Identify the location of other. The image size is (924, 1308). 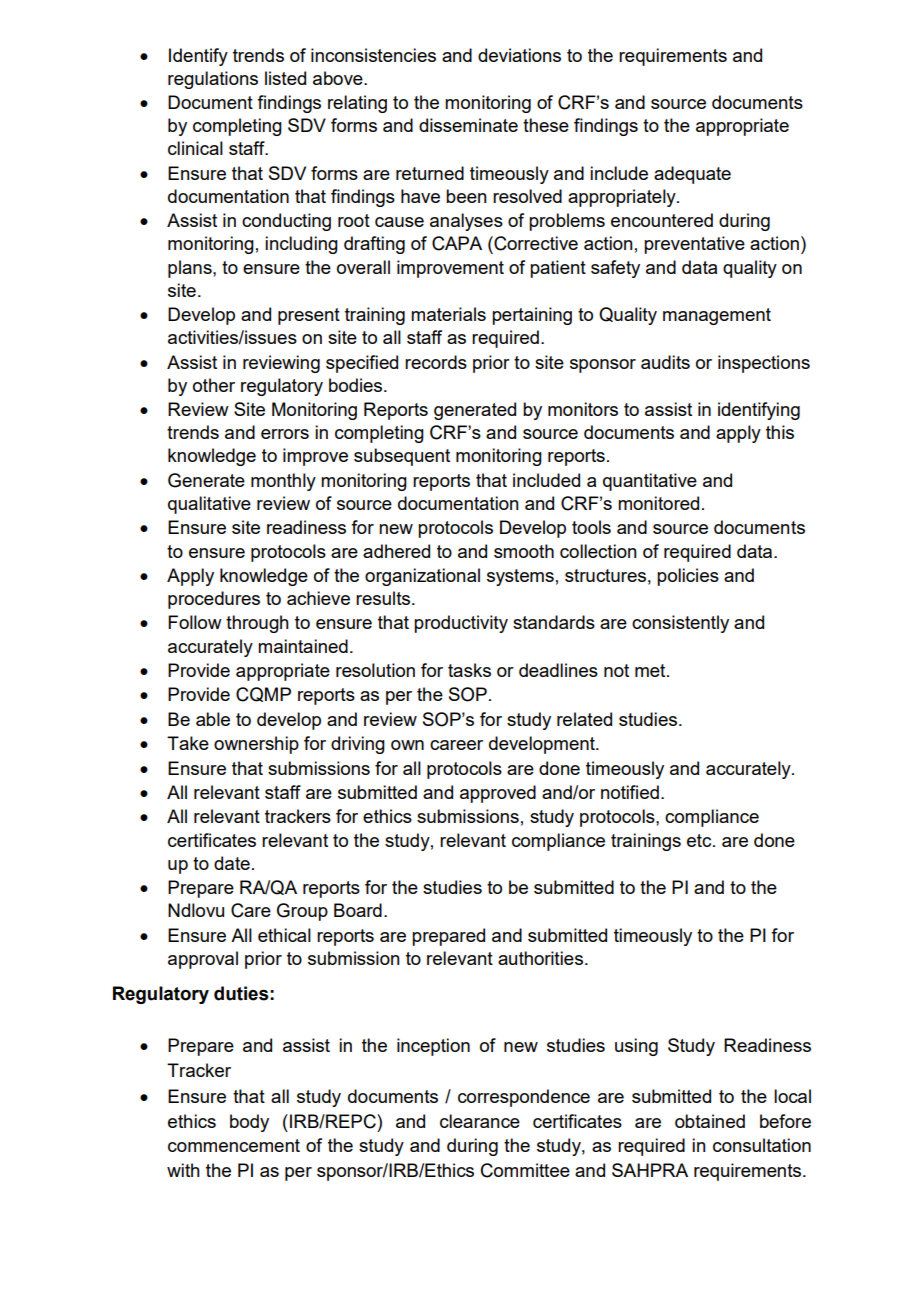
(214, 385).
